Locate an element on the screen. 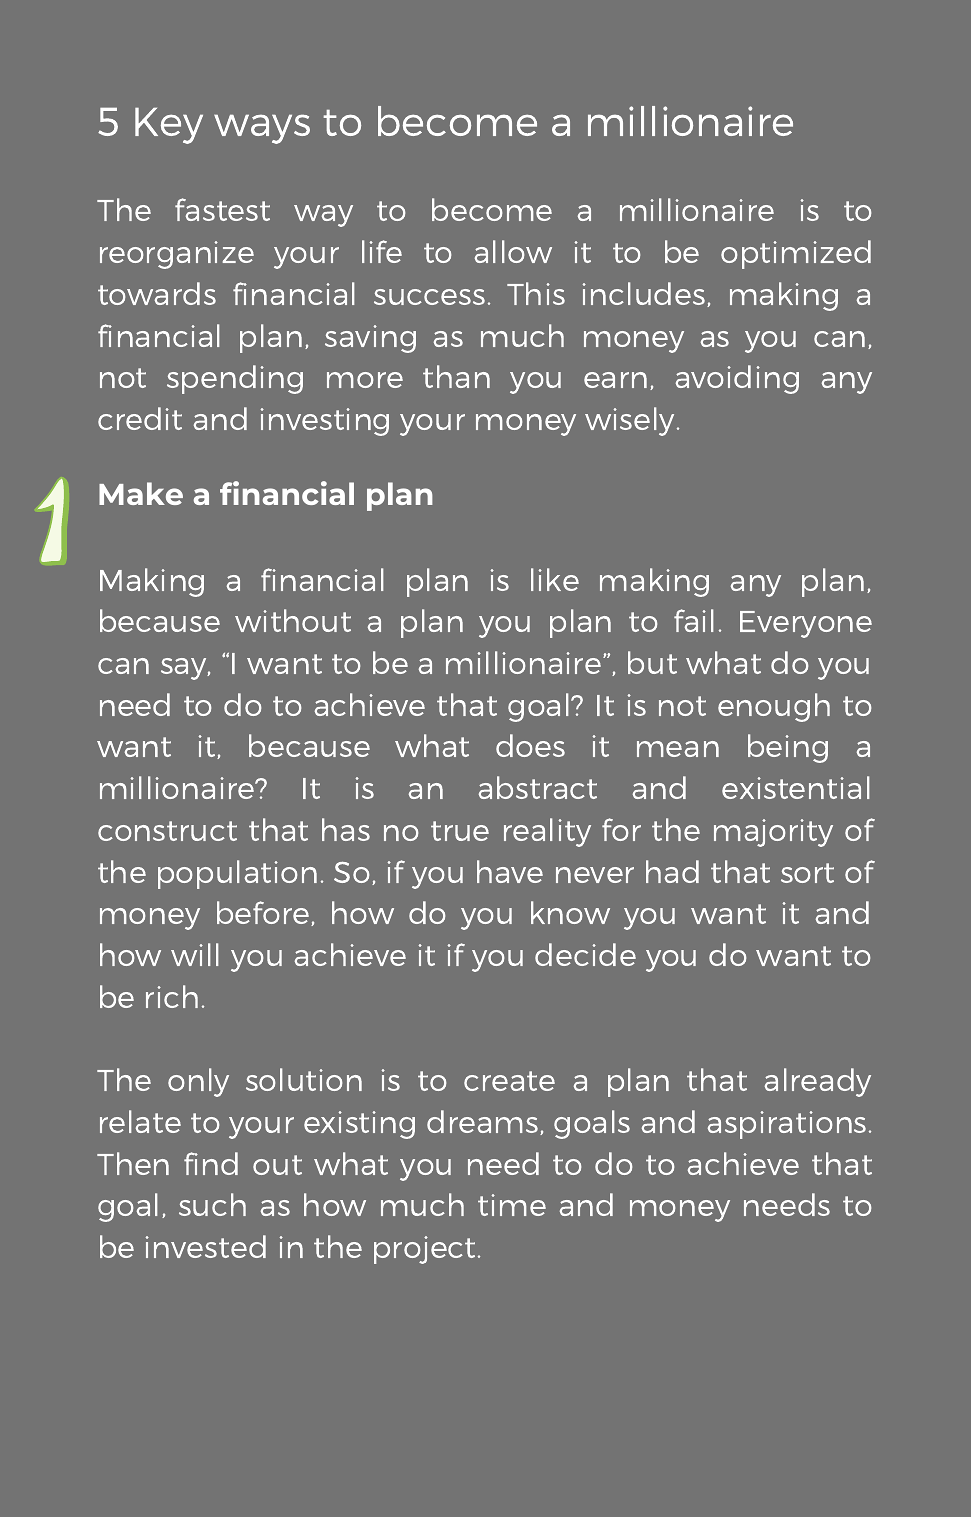  enough is located at coordinates (774, 707).
